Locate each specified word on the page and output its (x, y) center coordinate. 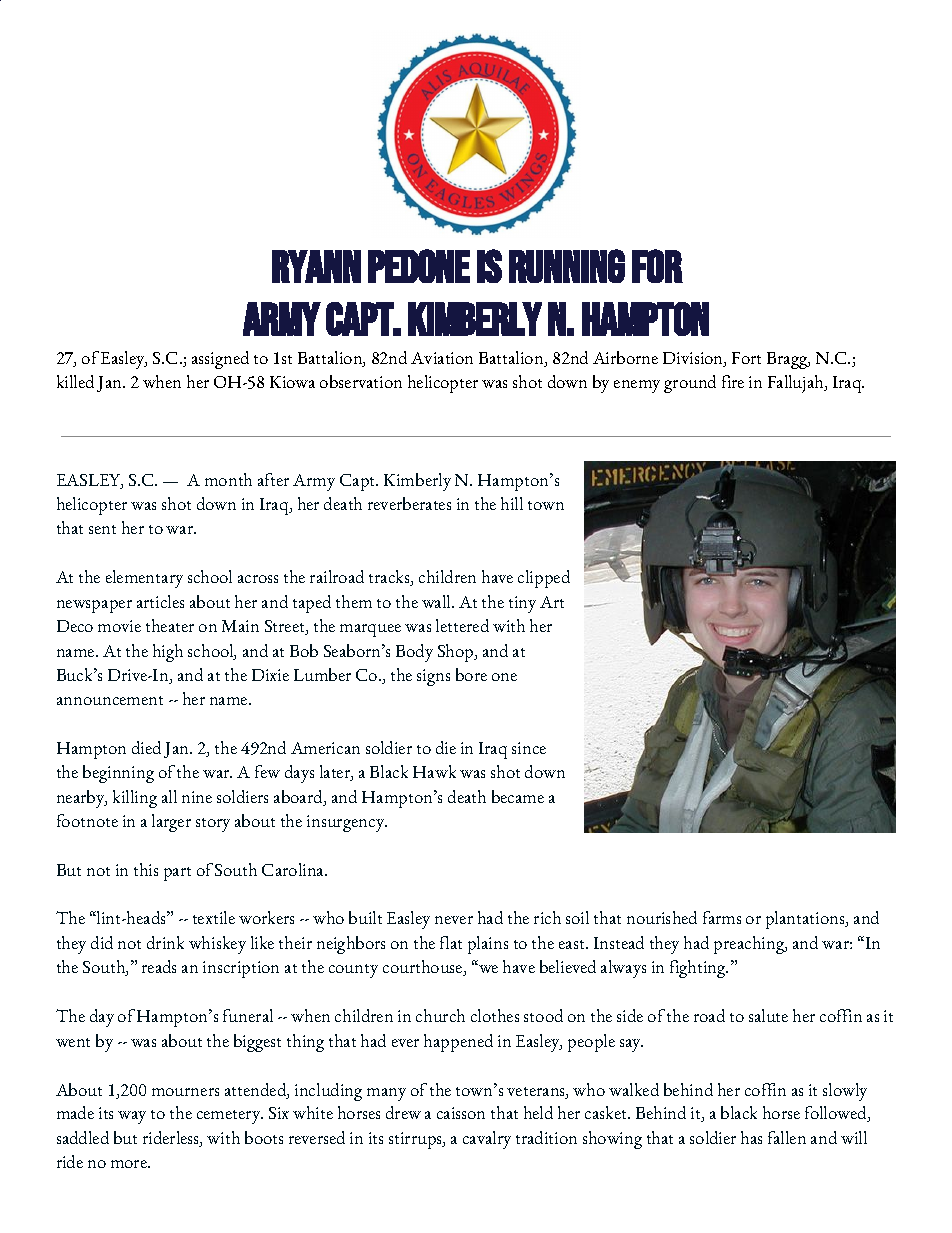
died (146, 747)
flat (451, 942)
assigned (220, 360)
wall (437, 601)
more (130, 1164)
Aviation (442, 358)
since (529, 748)
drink (165, 942)
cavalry (487, 1140)
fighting (699, 969)
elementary (144, 579)
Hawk (434, 771)
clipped (544, 579)
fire (733, 381)
